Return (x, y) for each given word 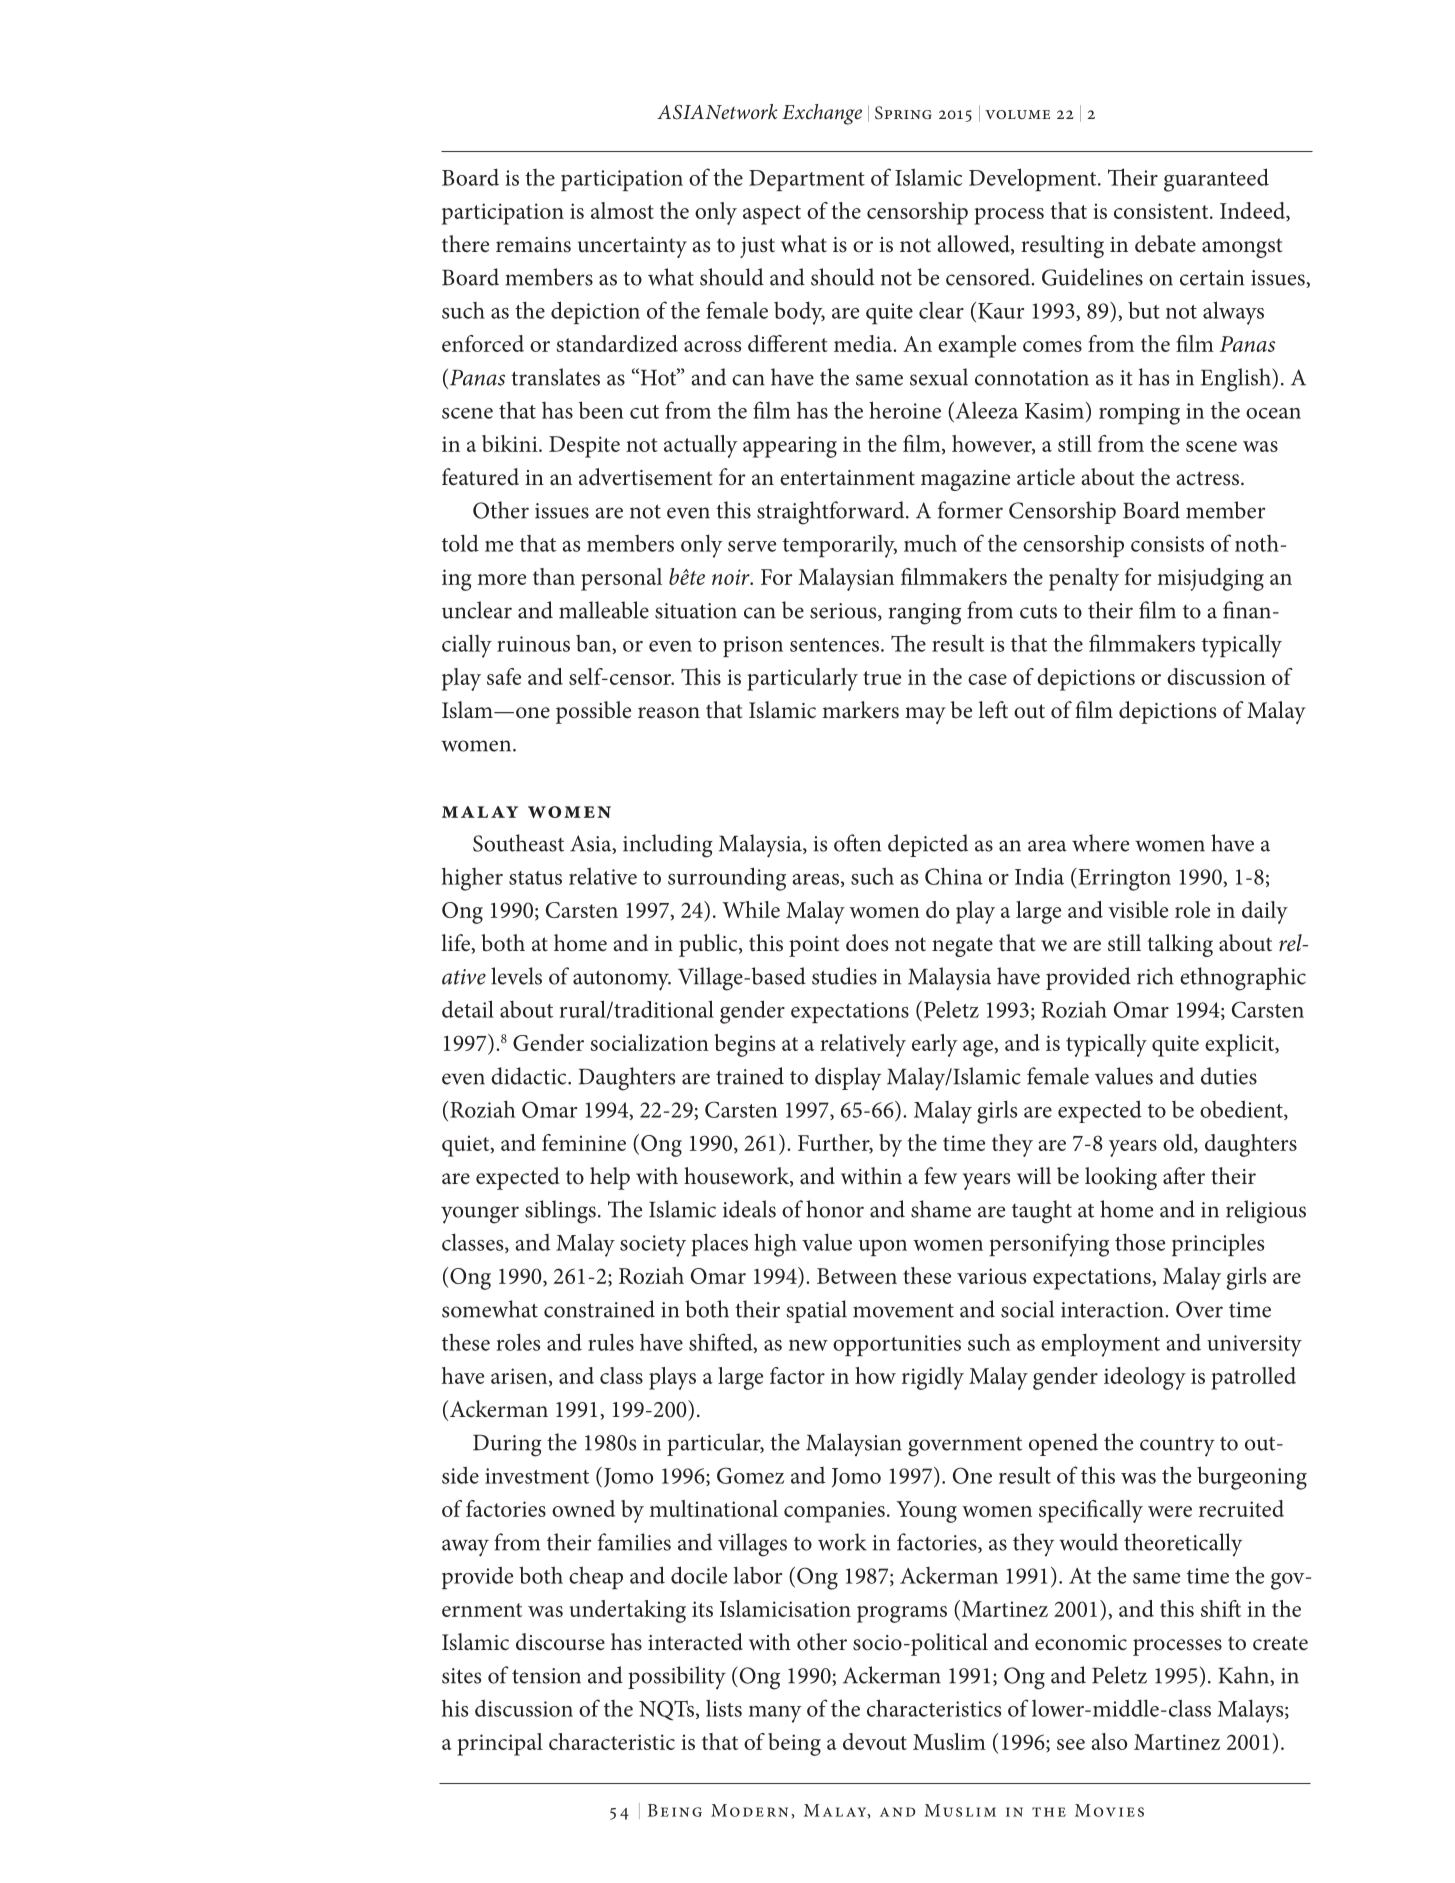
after (1184, 1175)
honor (835, 1209)
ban (594, 643)
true (882, 678)
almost (622, 210)
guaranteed (1216, 180)
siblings (560, 1212)
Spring (903, 113)
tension (546, 1676)
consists (1167, 544)
